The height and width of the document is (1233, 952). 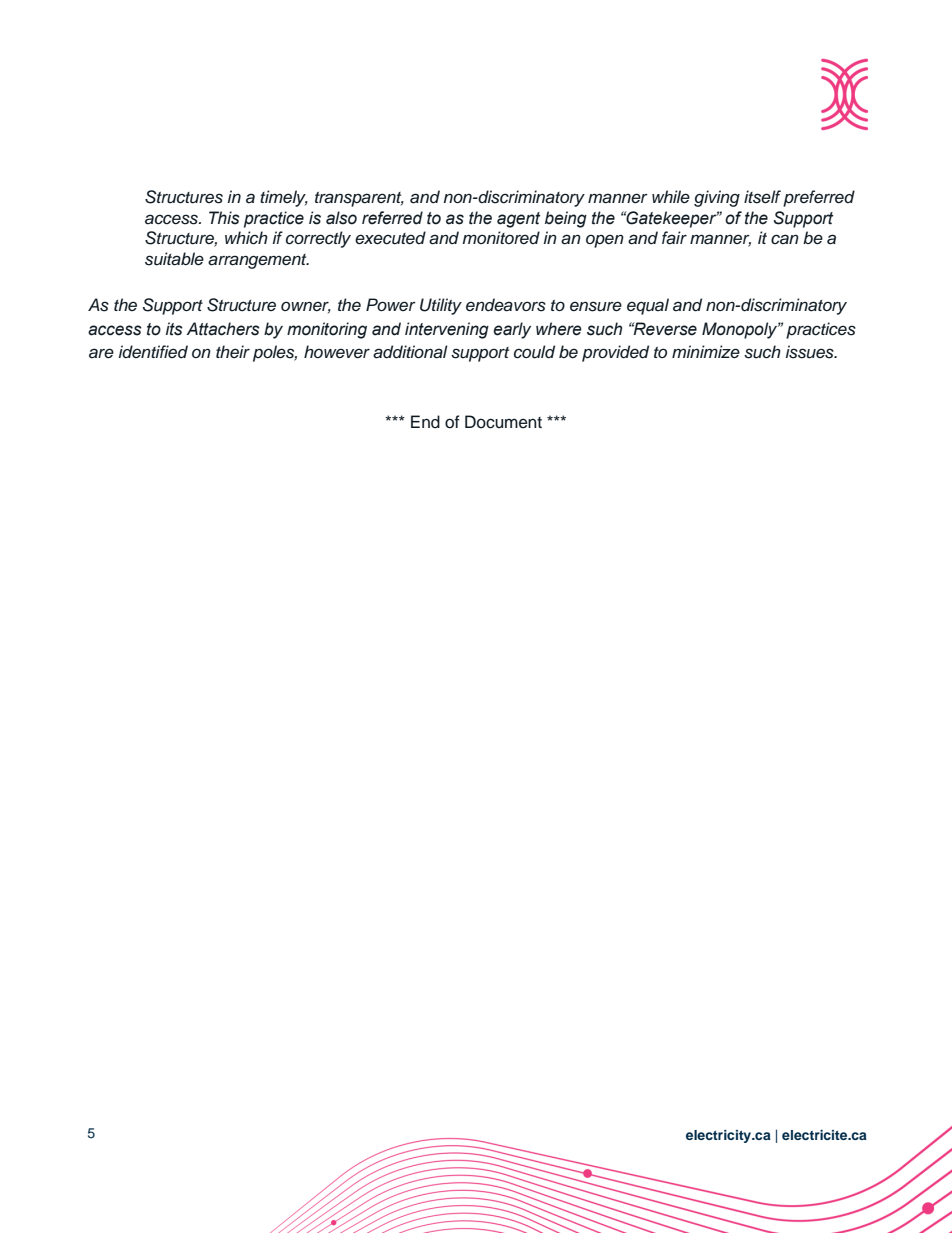 I want to click on minimize, so click(x=706, y=352).
